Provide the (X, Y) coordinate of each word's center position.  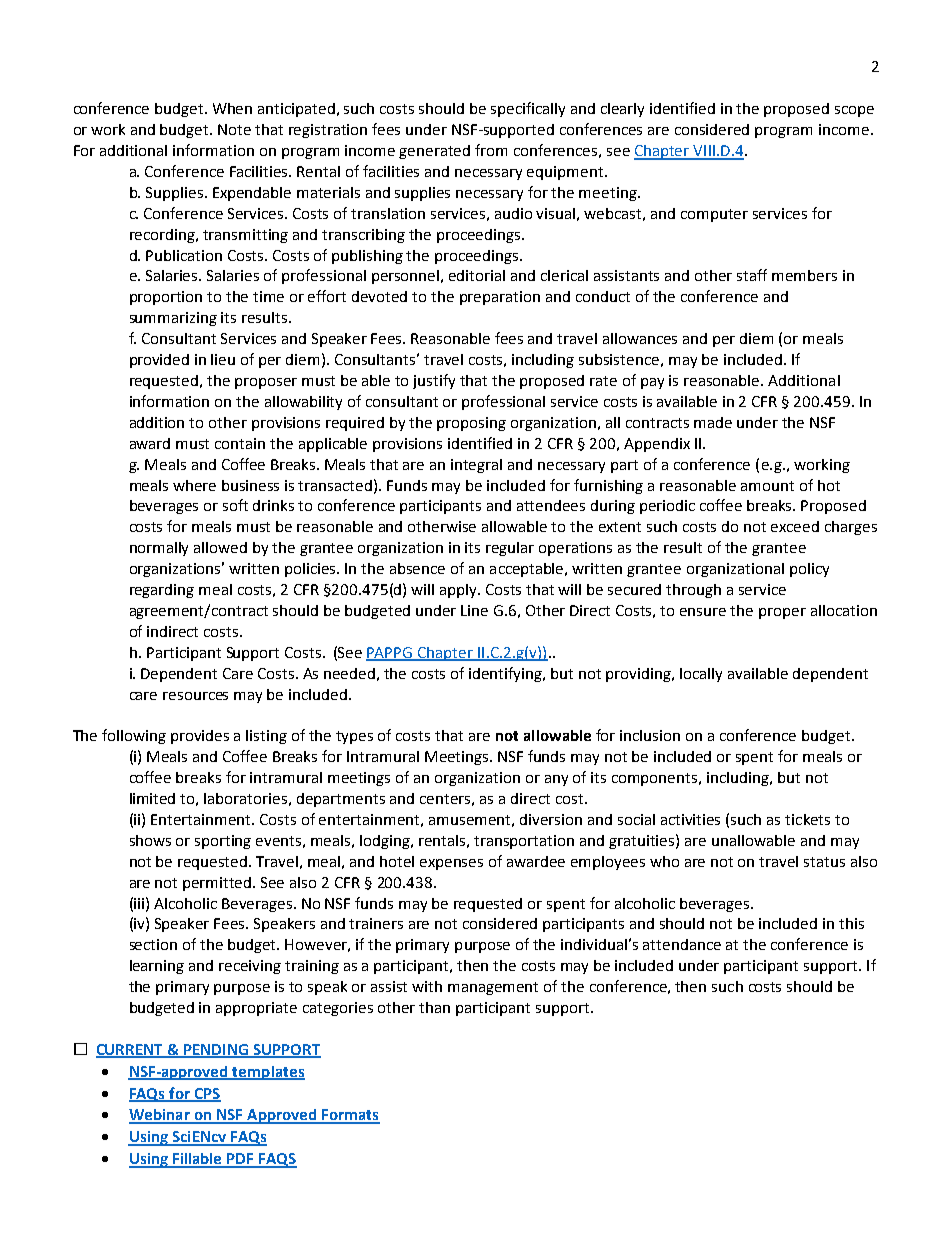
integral (476, 466)
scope (854, 111)
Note (234, 129)
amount (767, 486)
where (194, 485)
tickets (807, 819)
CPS (206, 1094)
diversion (551, 819)
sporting (223, 842)
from (491, 150)
